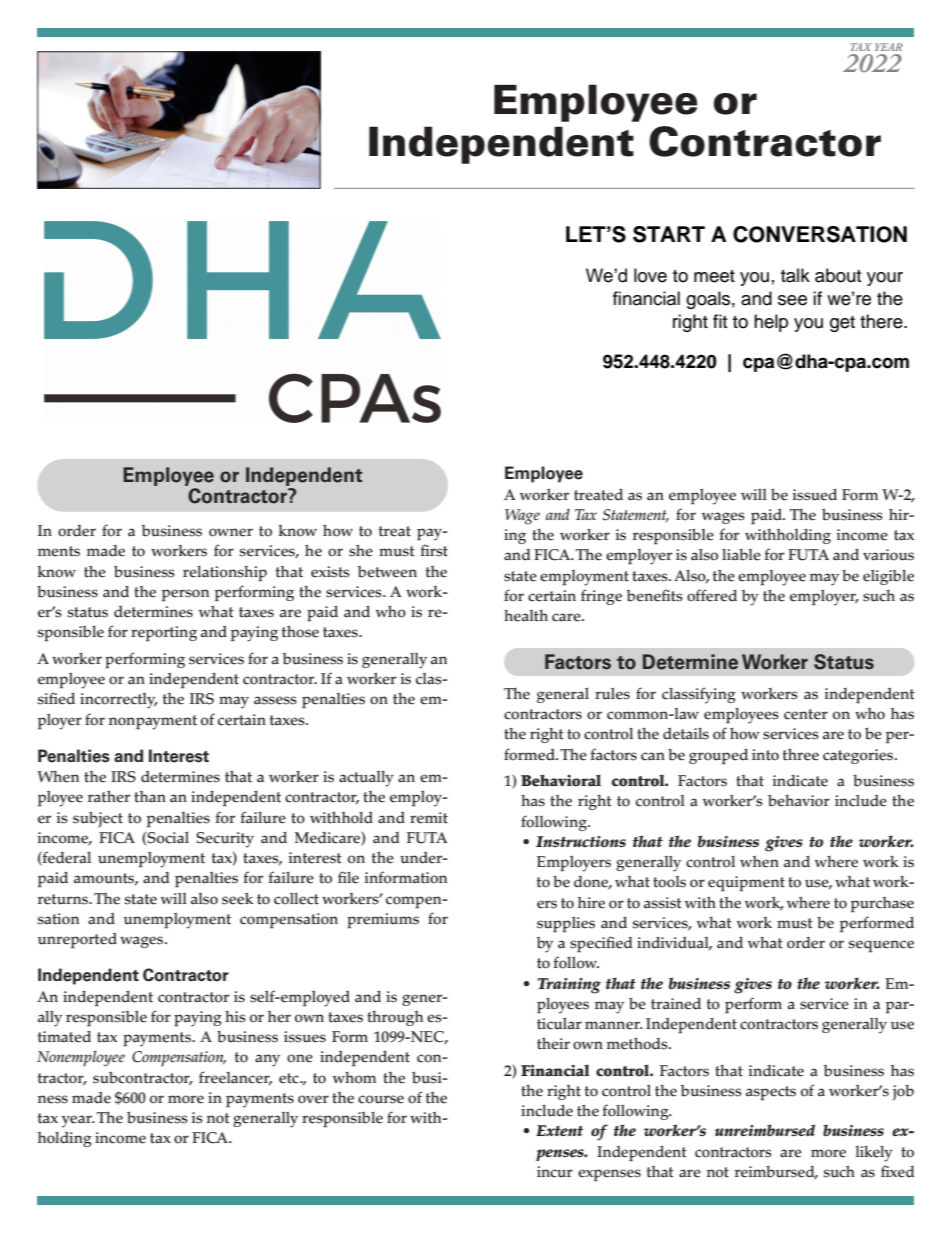 The width and height of the page is (952, 1233). What do you see at coordinates (669, 234) in the page?
I see `START` at bounding box center [669, 234].
